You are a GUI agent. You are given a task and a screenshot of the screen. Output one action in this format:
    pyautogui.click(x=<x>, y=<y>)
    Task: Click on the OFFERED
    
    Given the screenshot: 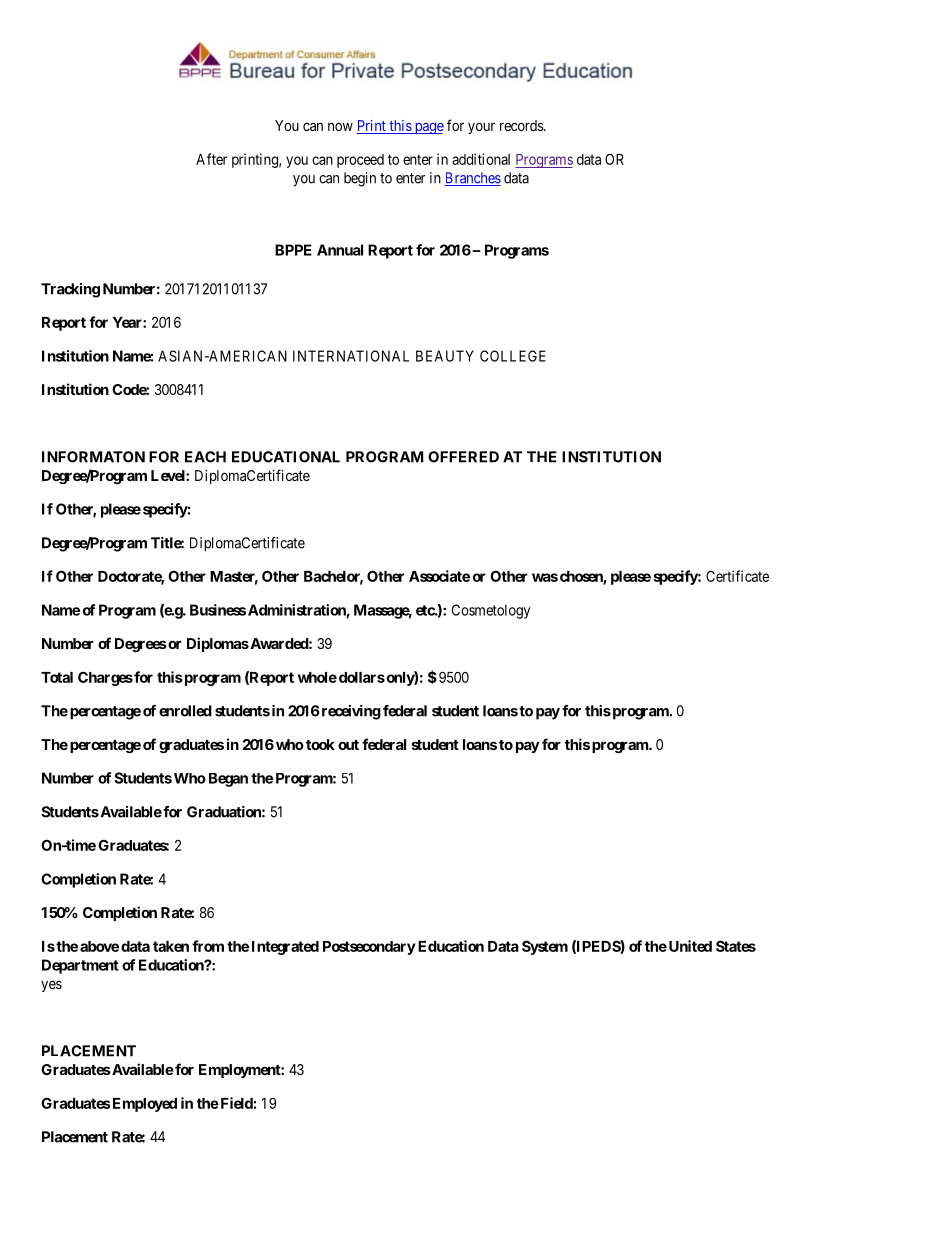 What is the action you would take?
    pyautogui.click(x=463, y=457)
